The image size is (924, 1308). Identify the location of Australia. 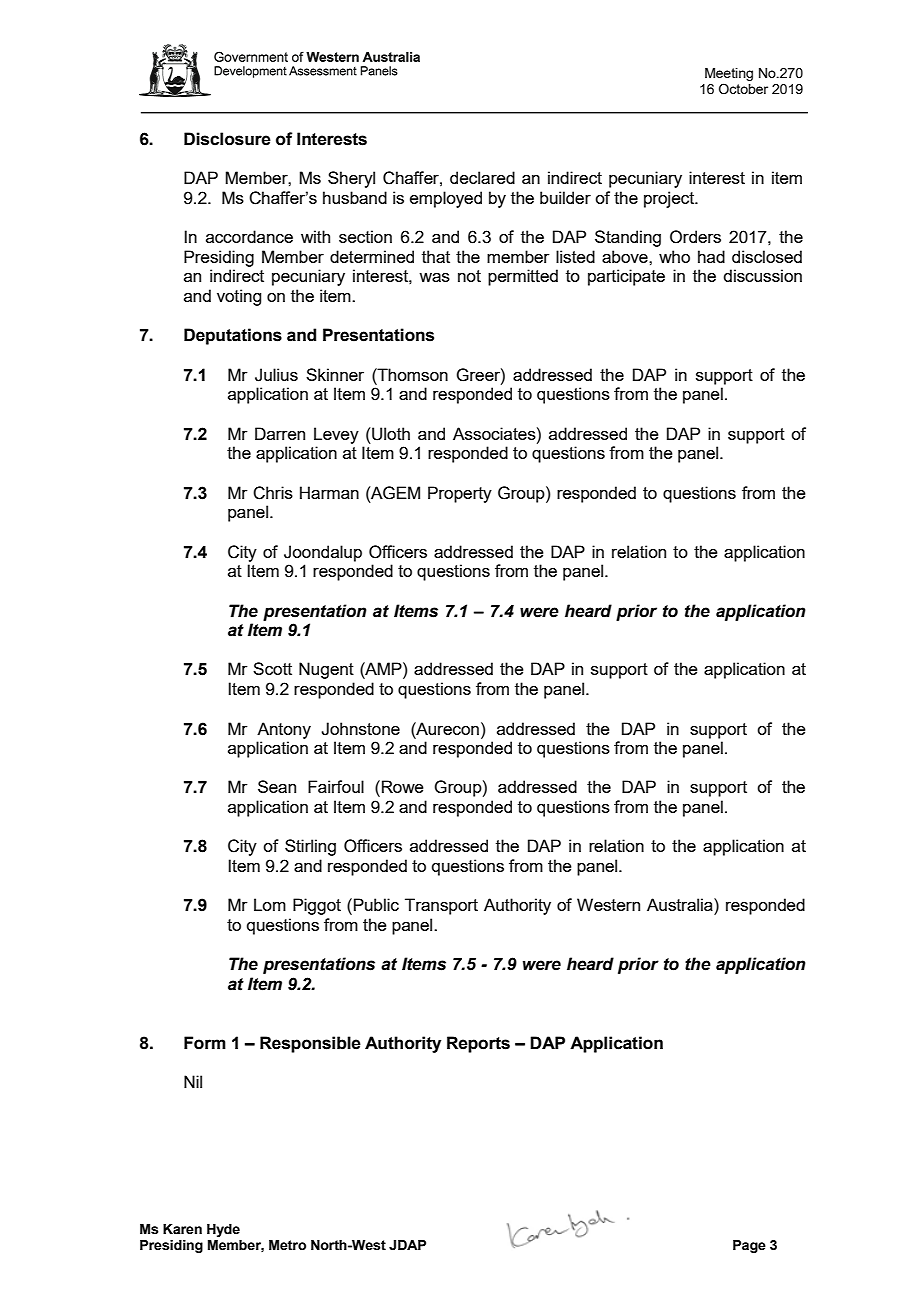
(681, 904).
